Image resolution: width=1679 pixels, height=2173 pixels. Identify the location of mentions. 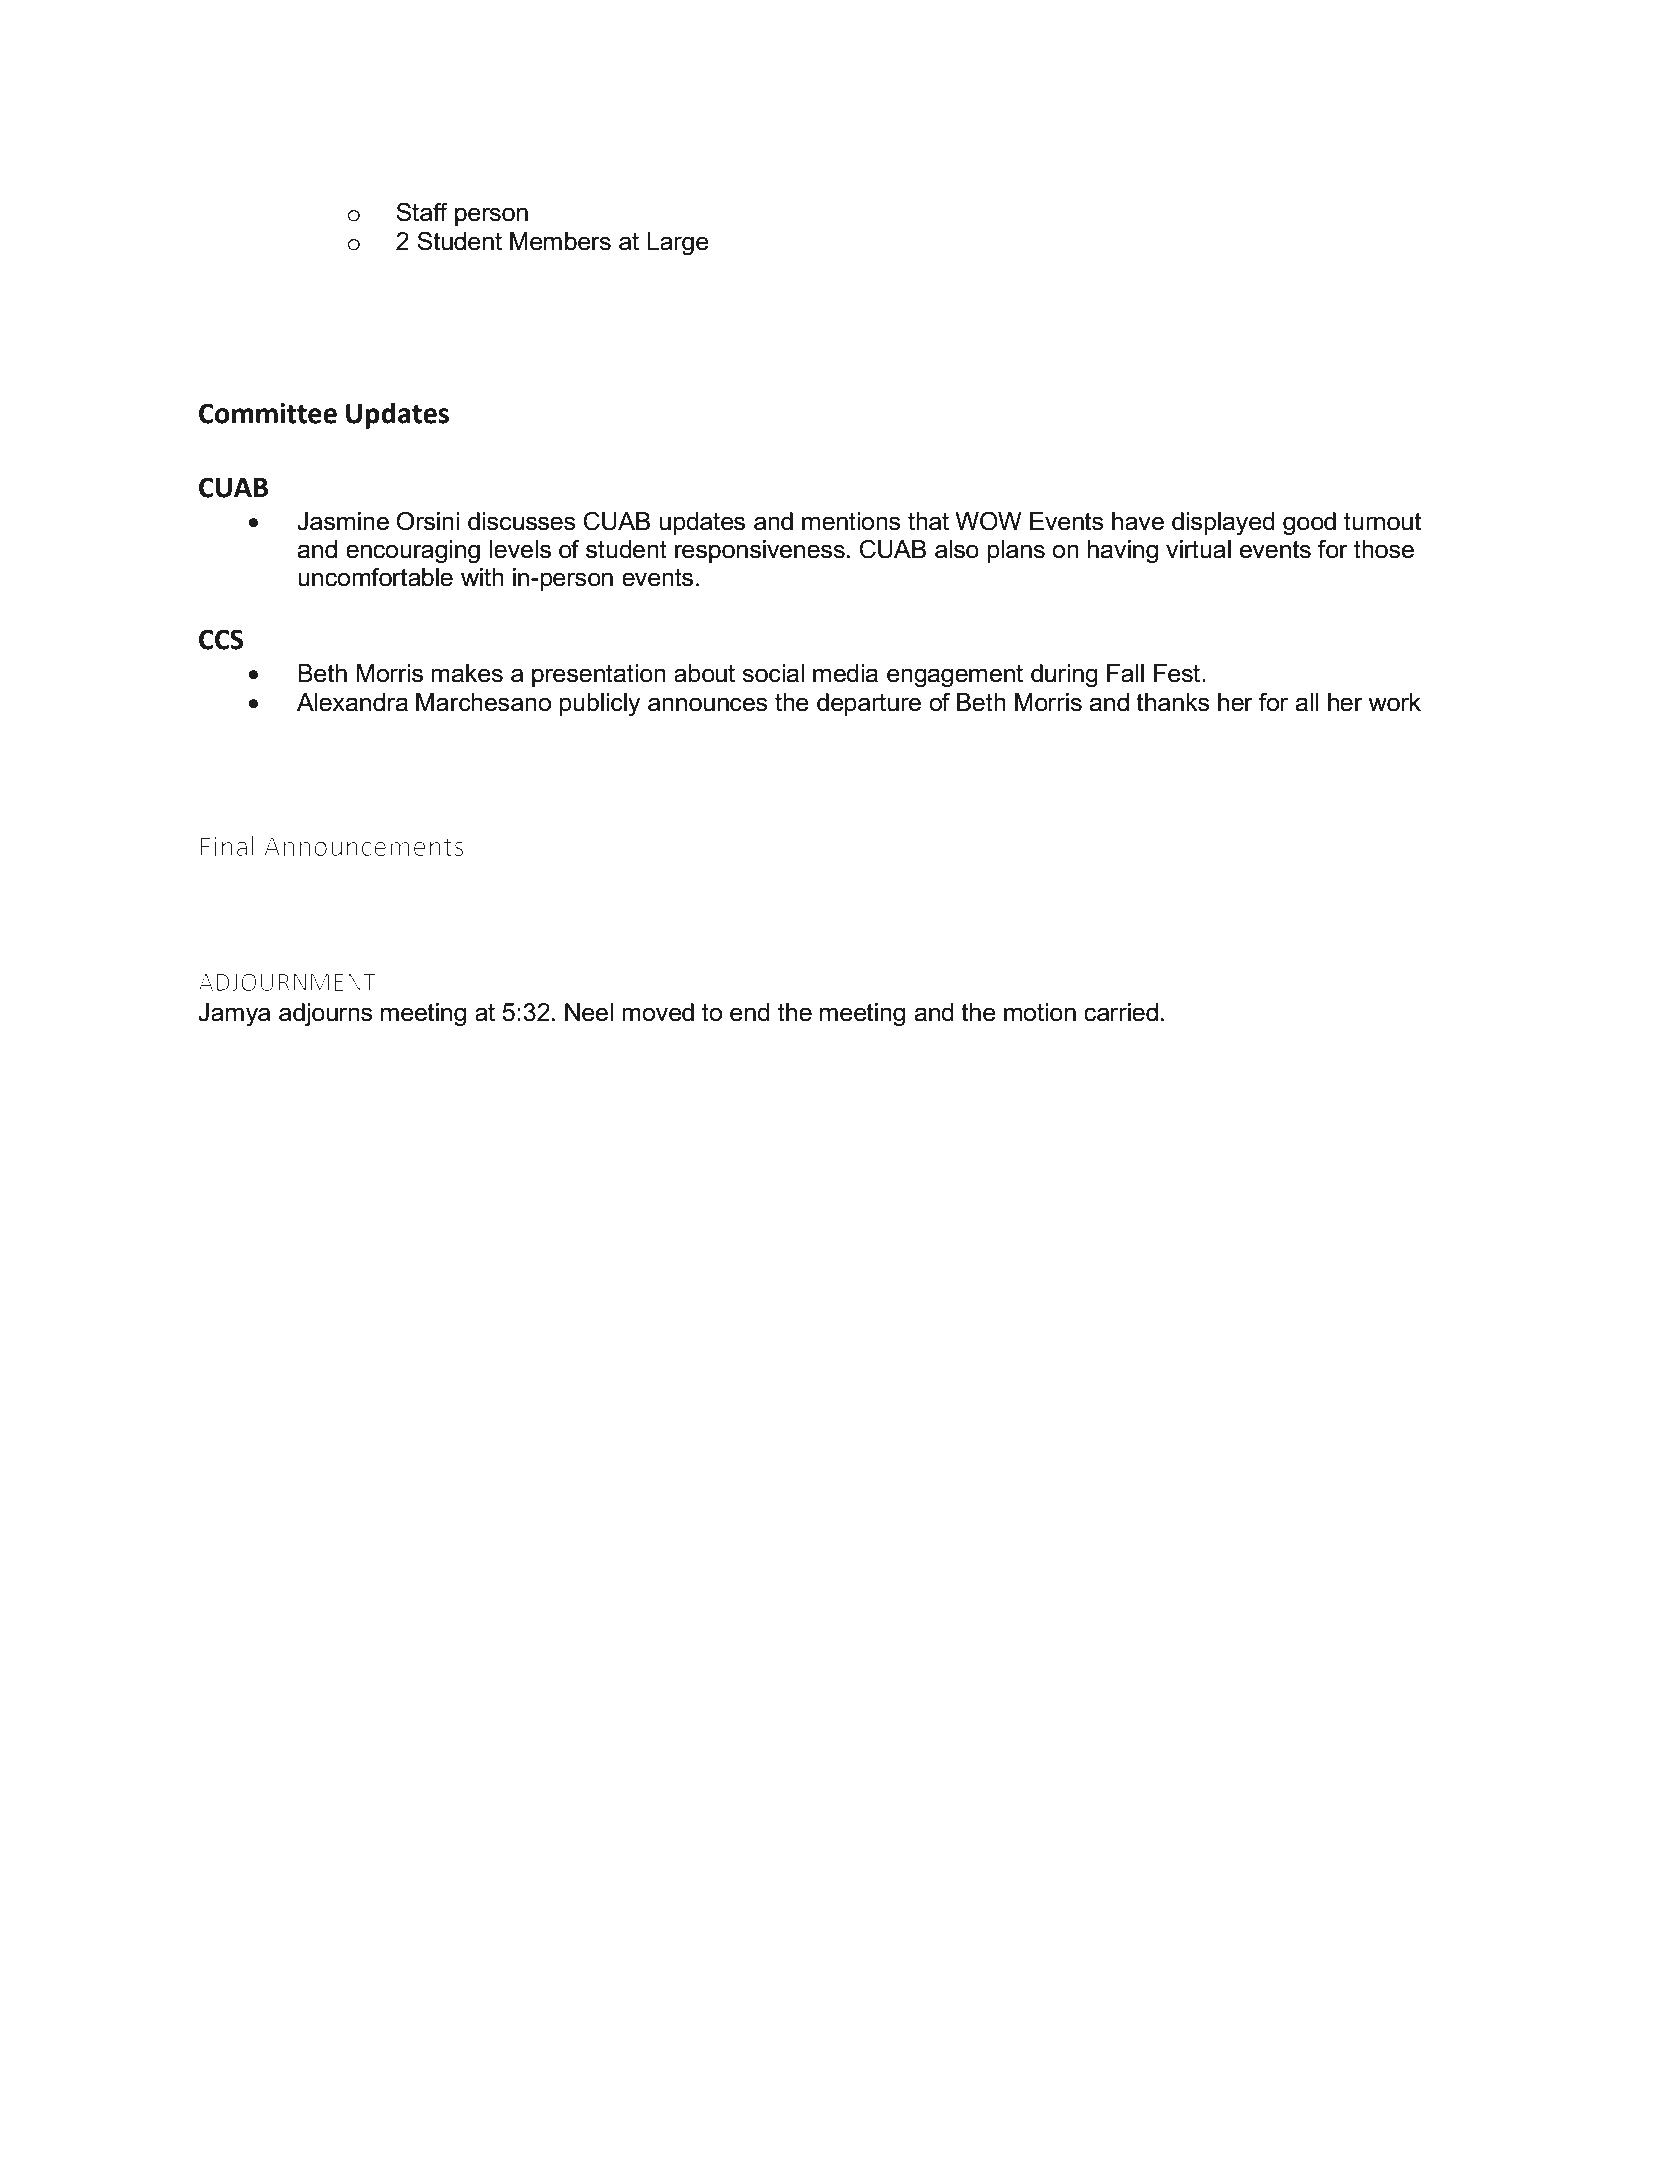
(851, 521).
